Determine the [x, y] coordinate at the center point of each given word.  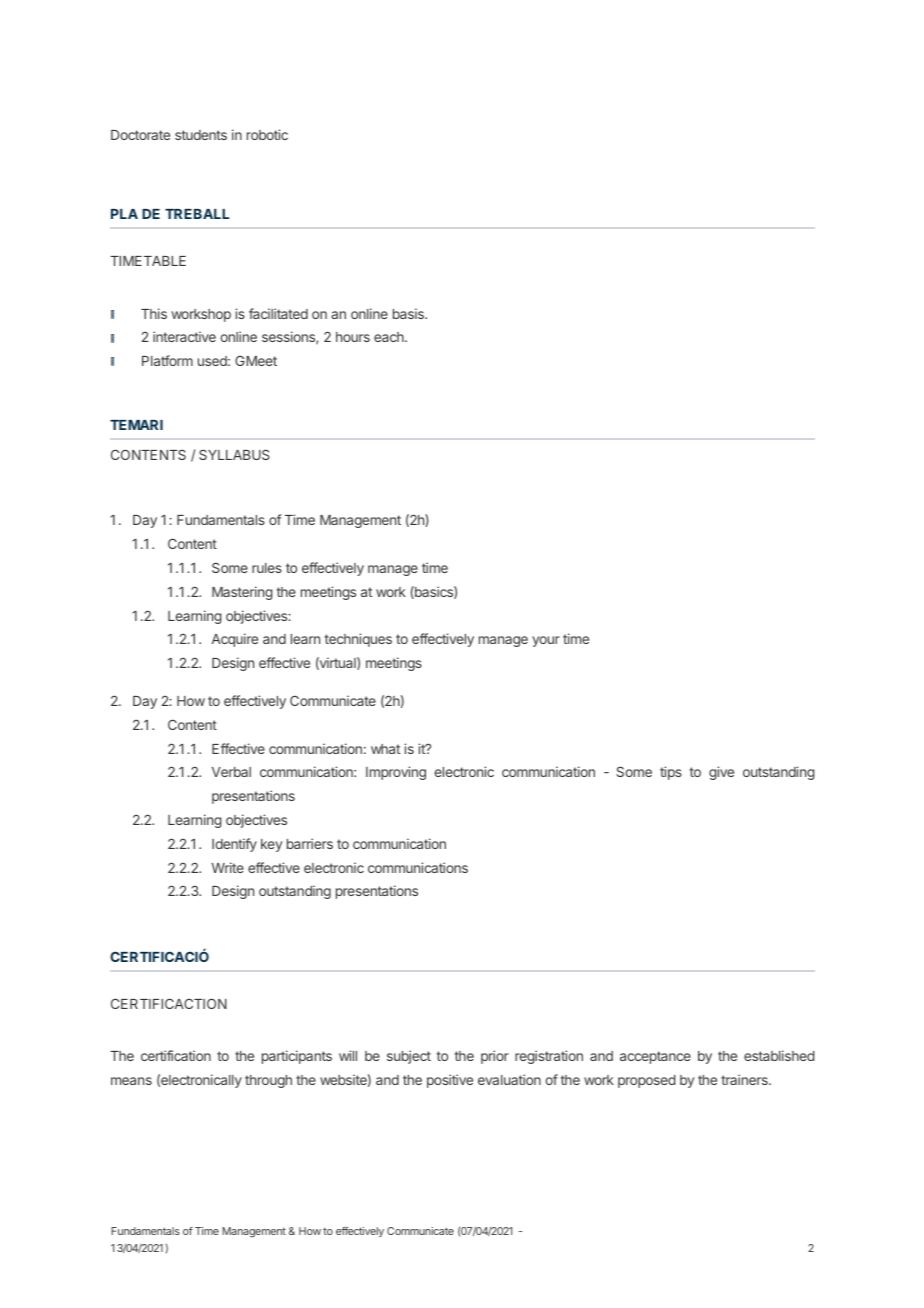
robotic [267, 134]
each [390, 337]
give [721, 773]
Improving [396, 773]
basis [409, 313]
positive [450, 1081]
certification [176, 1055]
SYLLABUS [234, 454]
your [546, 641]
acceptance [655, 1057]
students [201, 135]
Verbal [231, 772]
